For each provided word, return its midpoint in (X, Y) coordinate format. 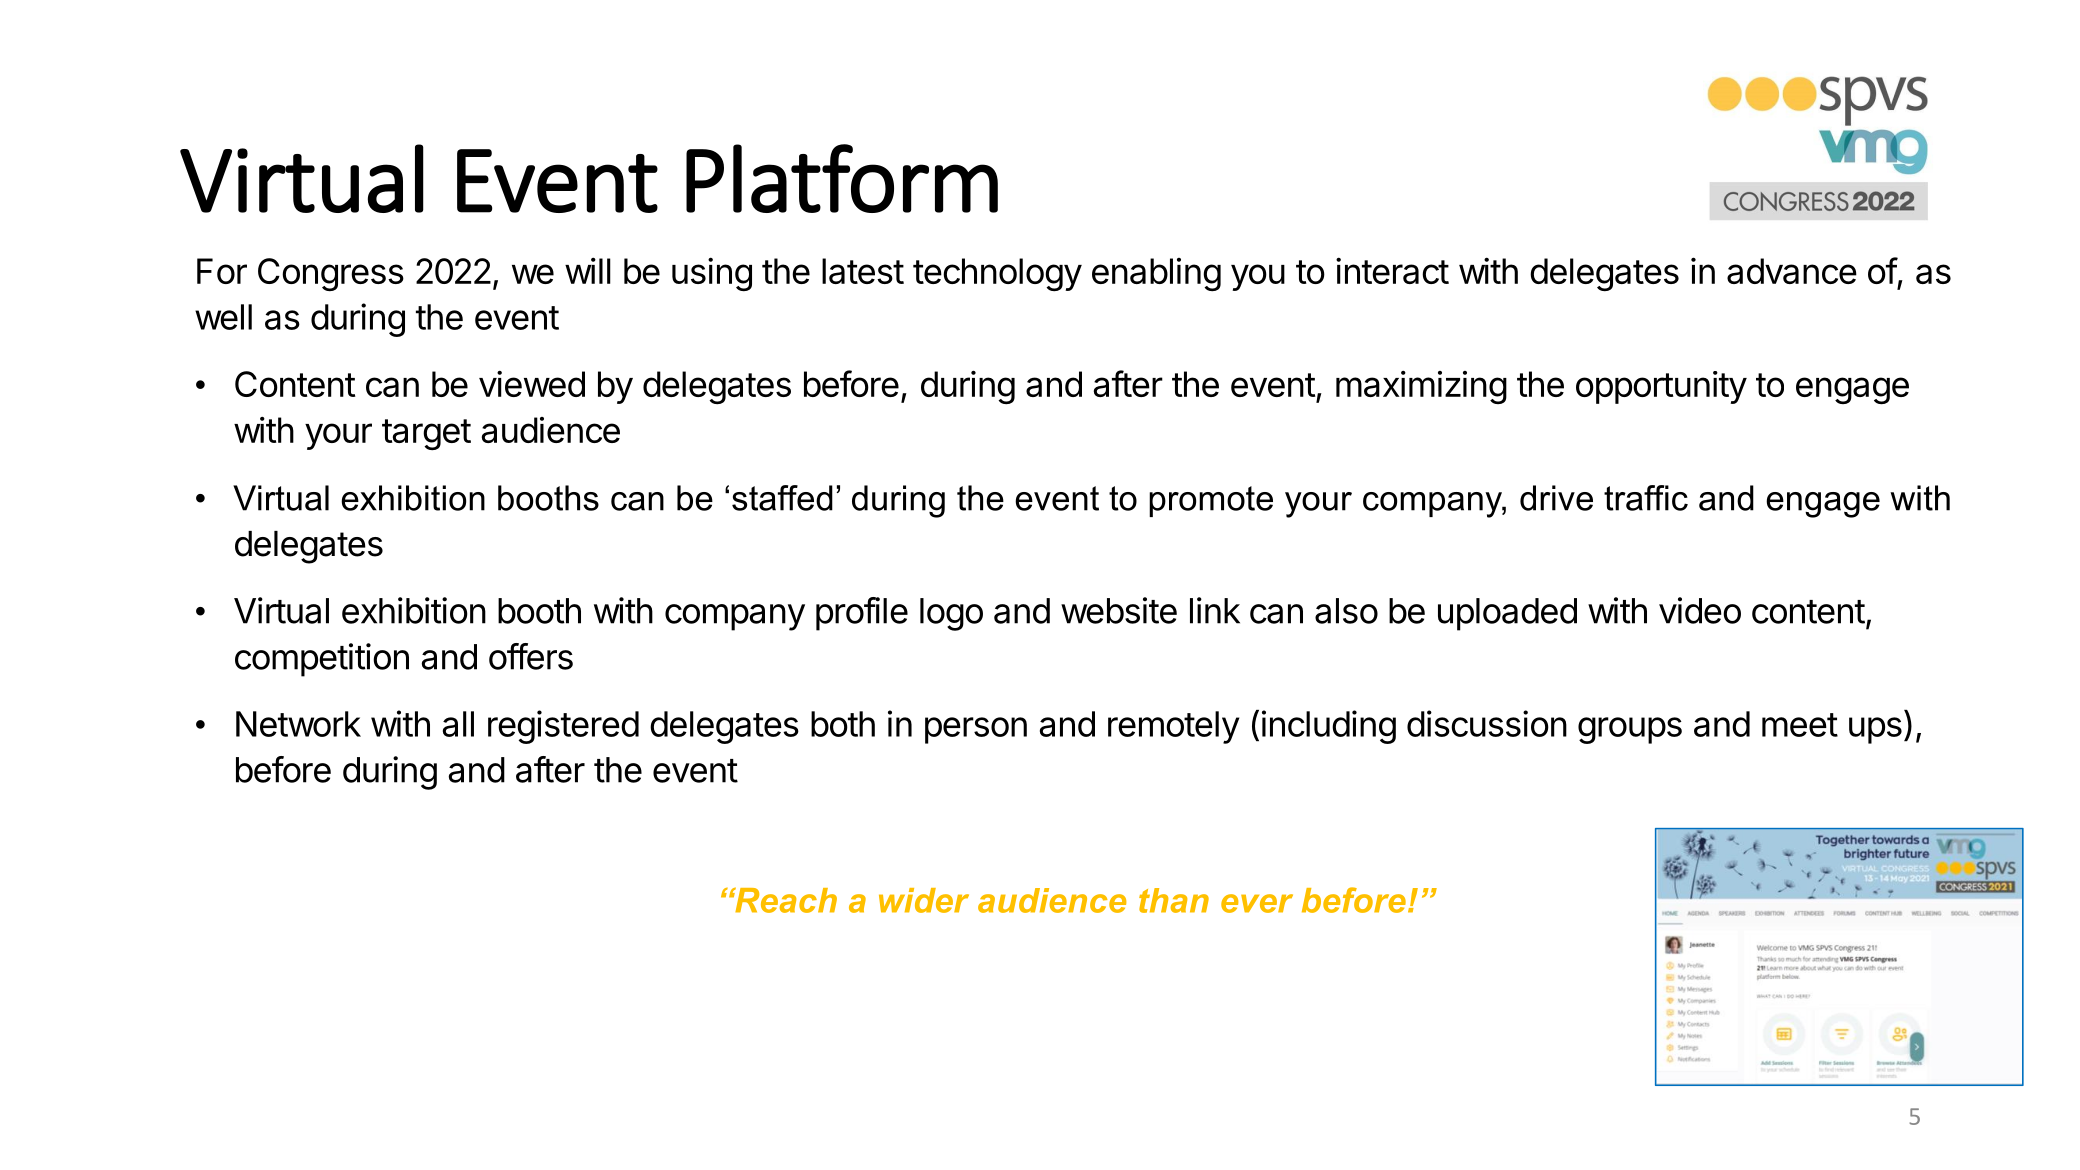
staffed (782, 498)
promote (1211, 501)
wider (924, 900)
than (1174, 900)
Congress (331, 274)
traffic (1646, 498)
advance (1792, 271)
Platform (842, 178)
